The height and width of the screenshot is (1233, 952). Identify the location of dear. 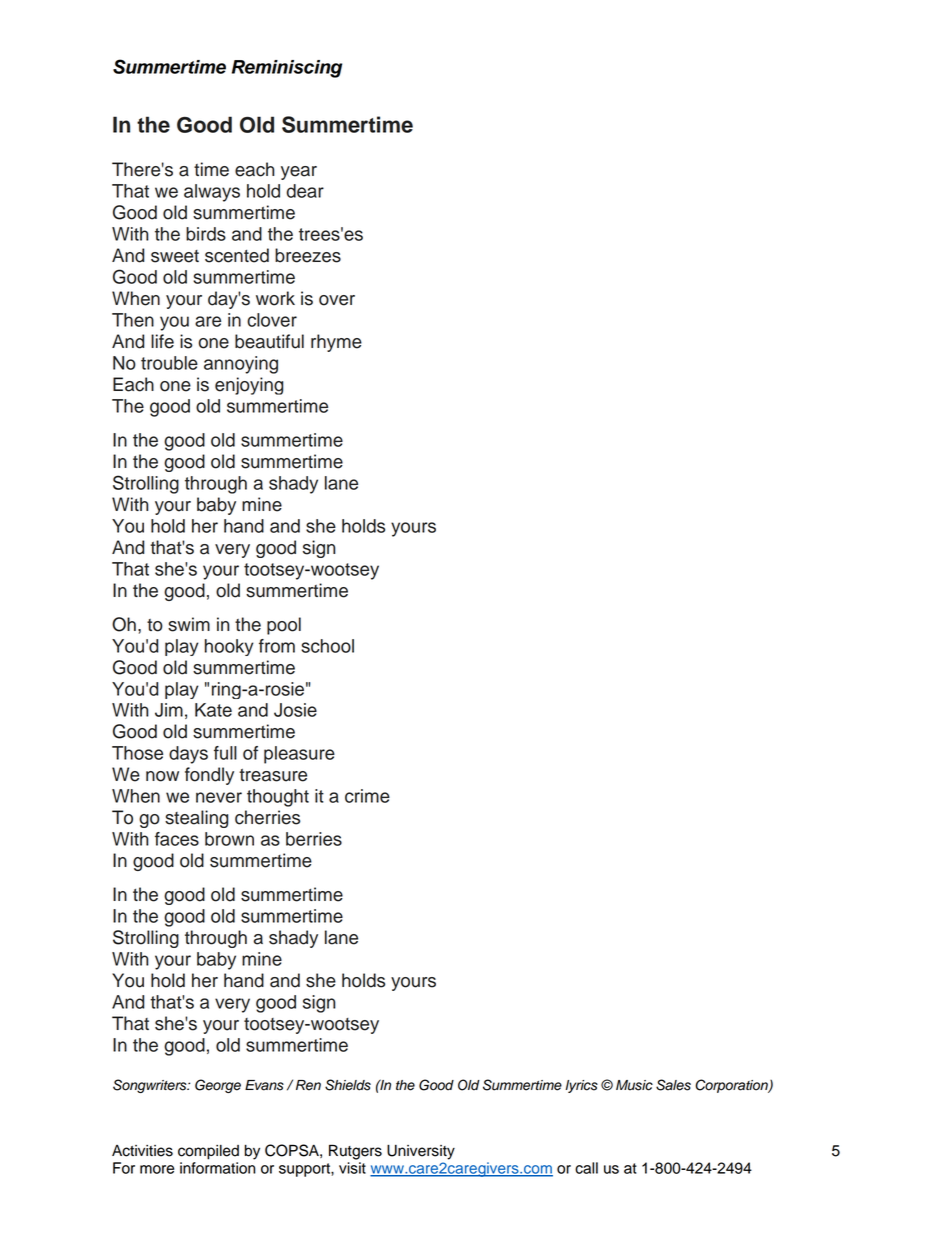
(305, 191).
